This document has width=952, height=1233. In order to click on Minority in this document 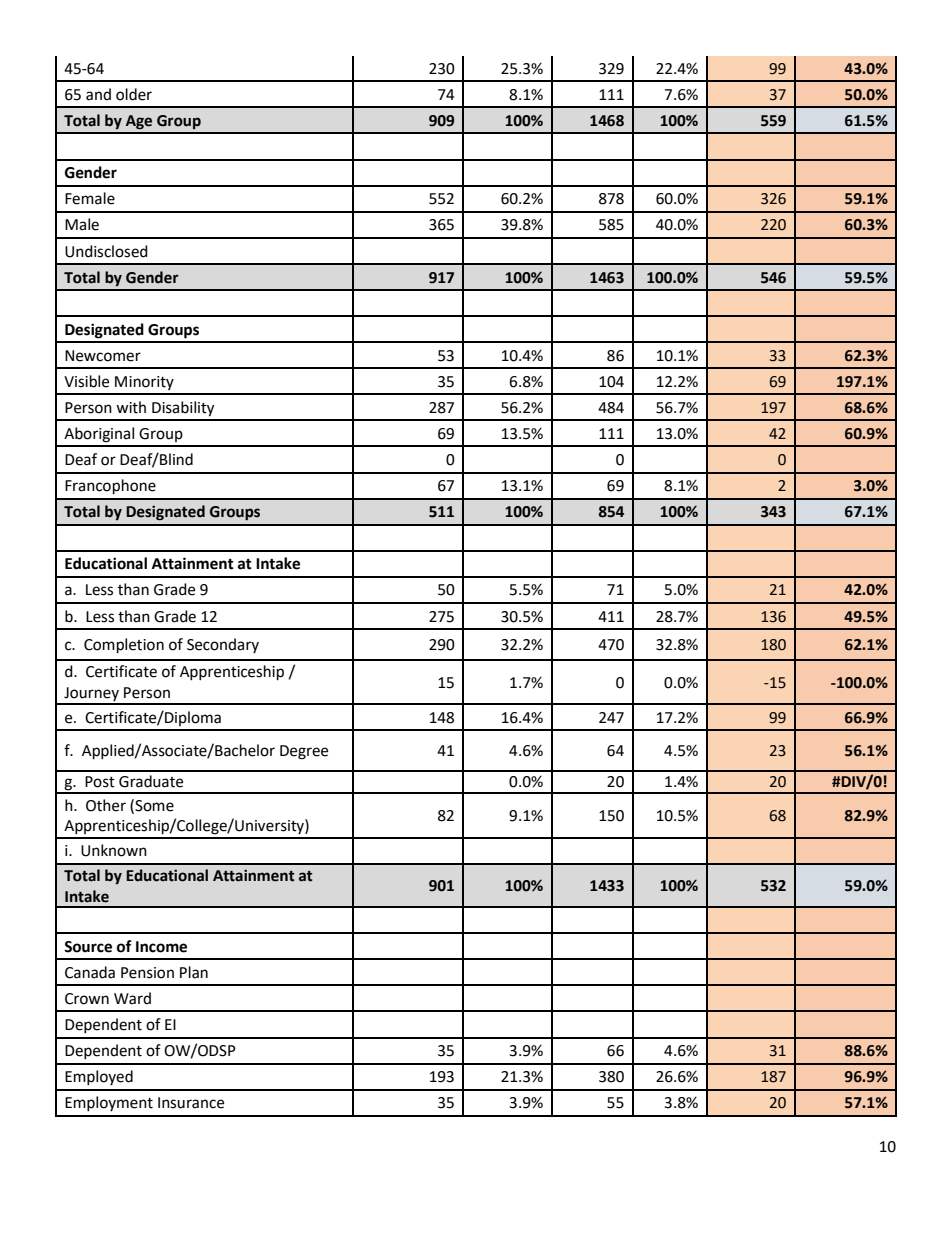, I will do `click(144, 383)`.
